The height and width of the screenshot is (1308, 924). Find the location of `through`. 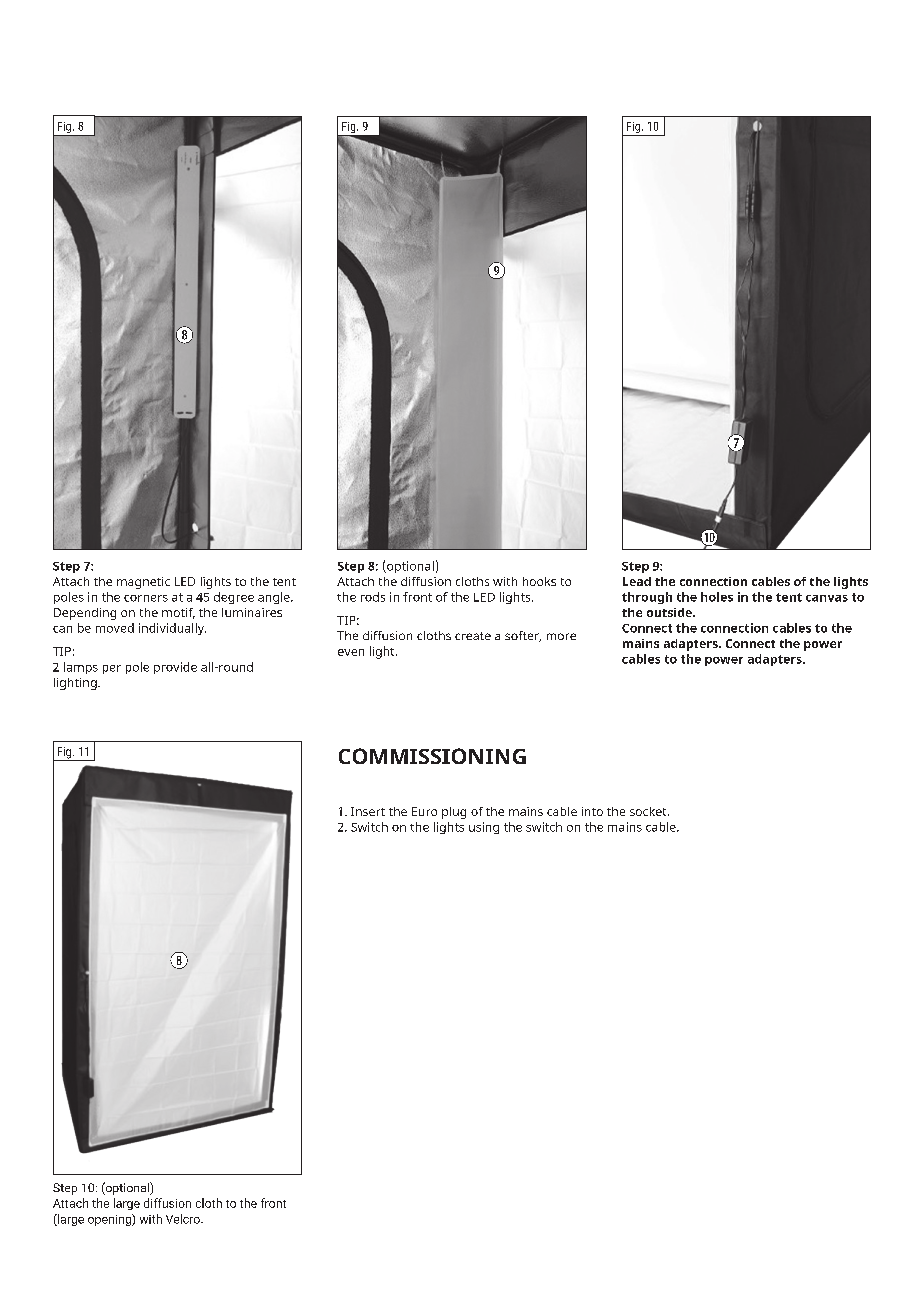

through is located at coordinates (647, 598).
